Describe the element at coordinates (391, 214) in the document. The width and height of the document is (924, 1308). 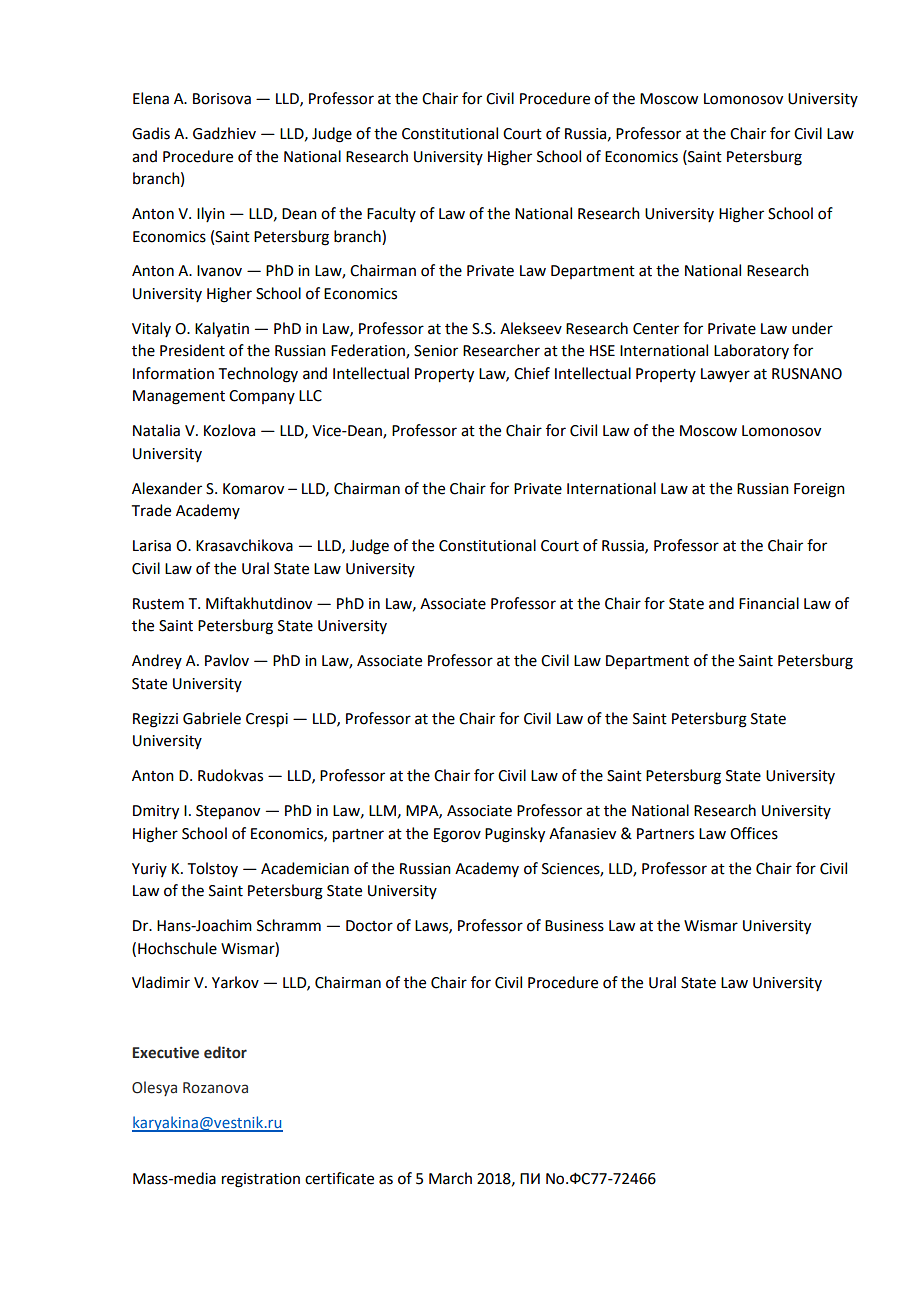
I see `Faculty` at that location.
